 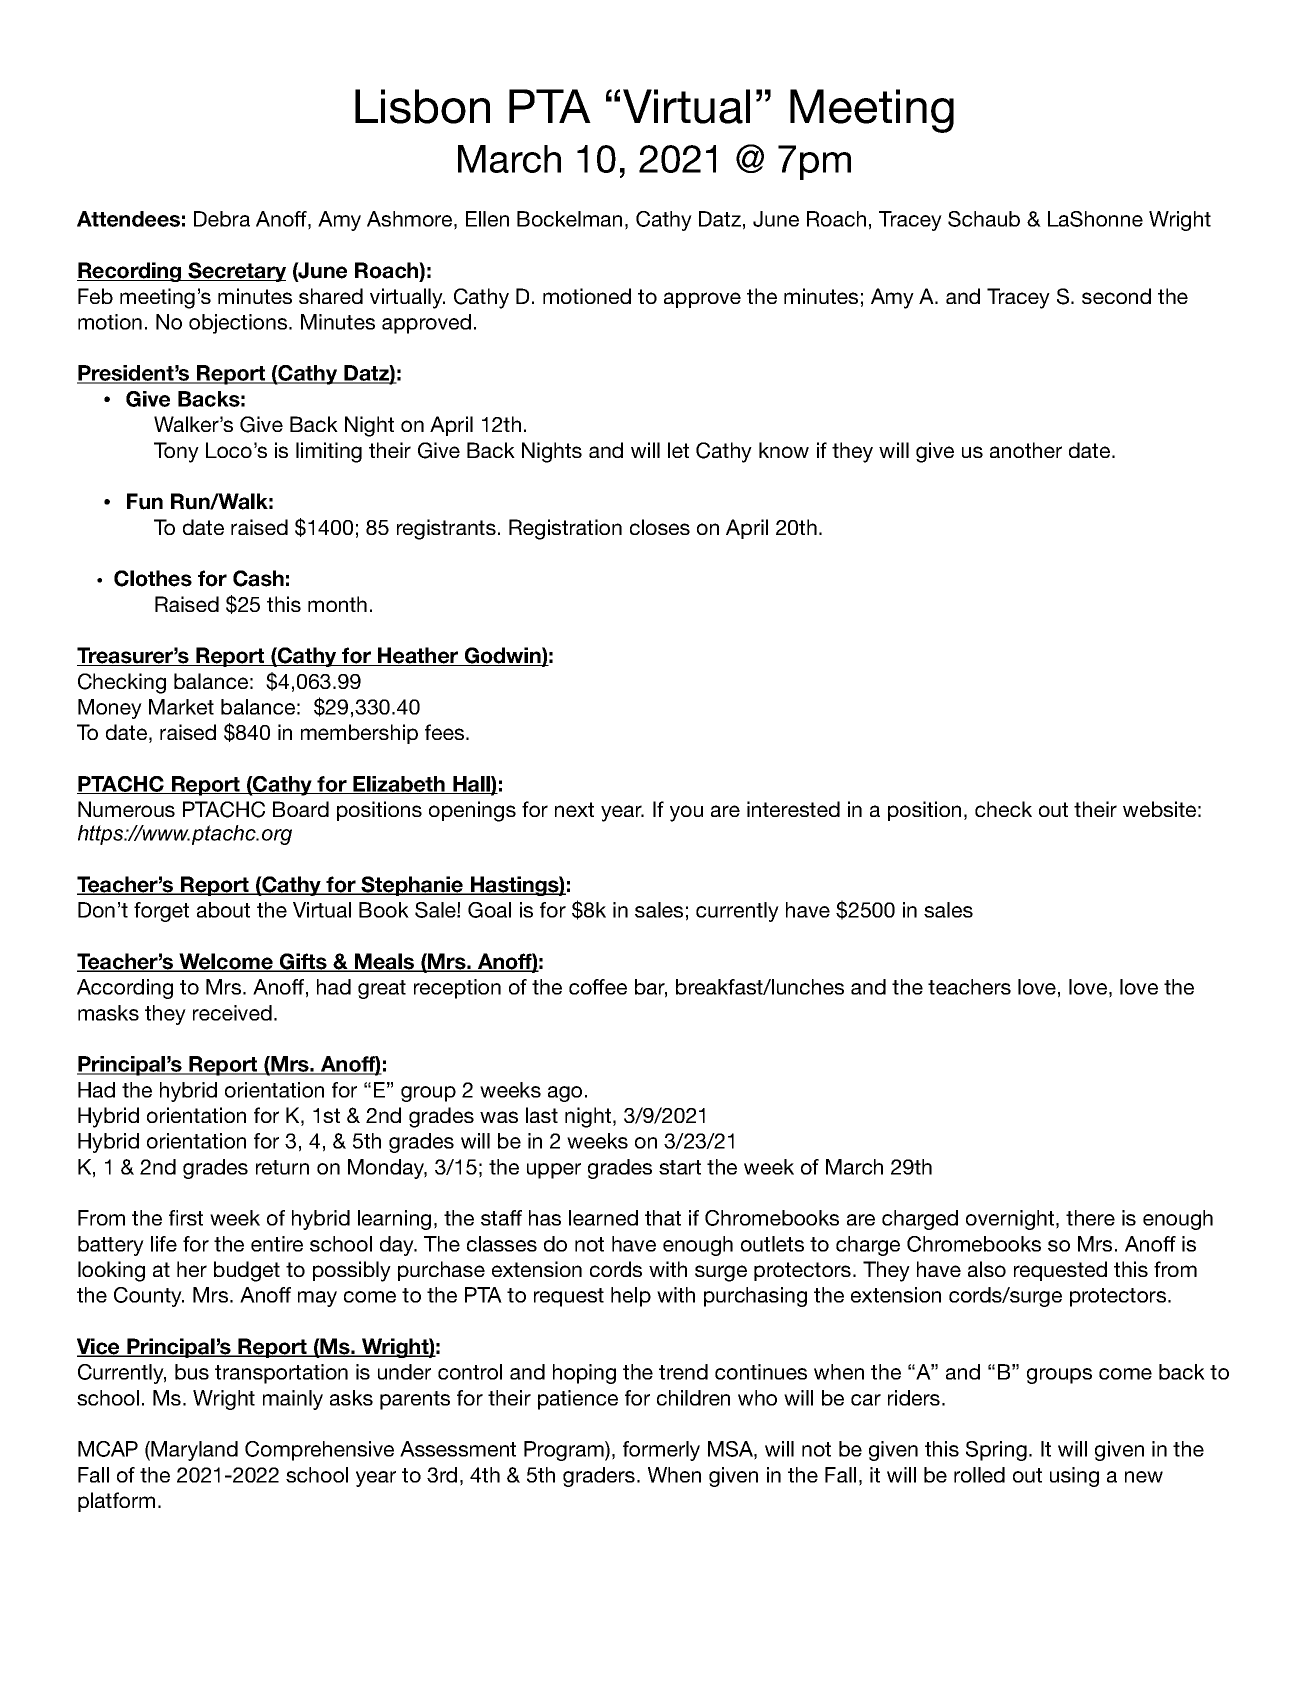 What do you see at coordinates (176, 452) in the image?
I see `Tony` at bounding box center [176, 452].
